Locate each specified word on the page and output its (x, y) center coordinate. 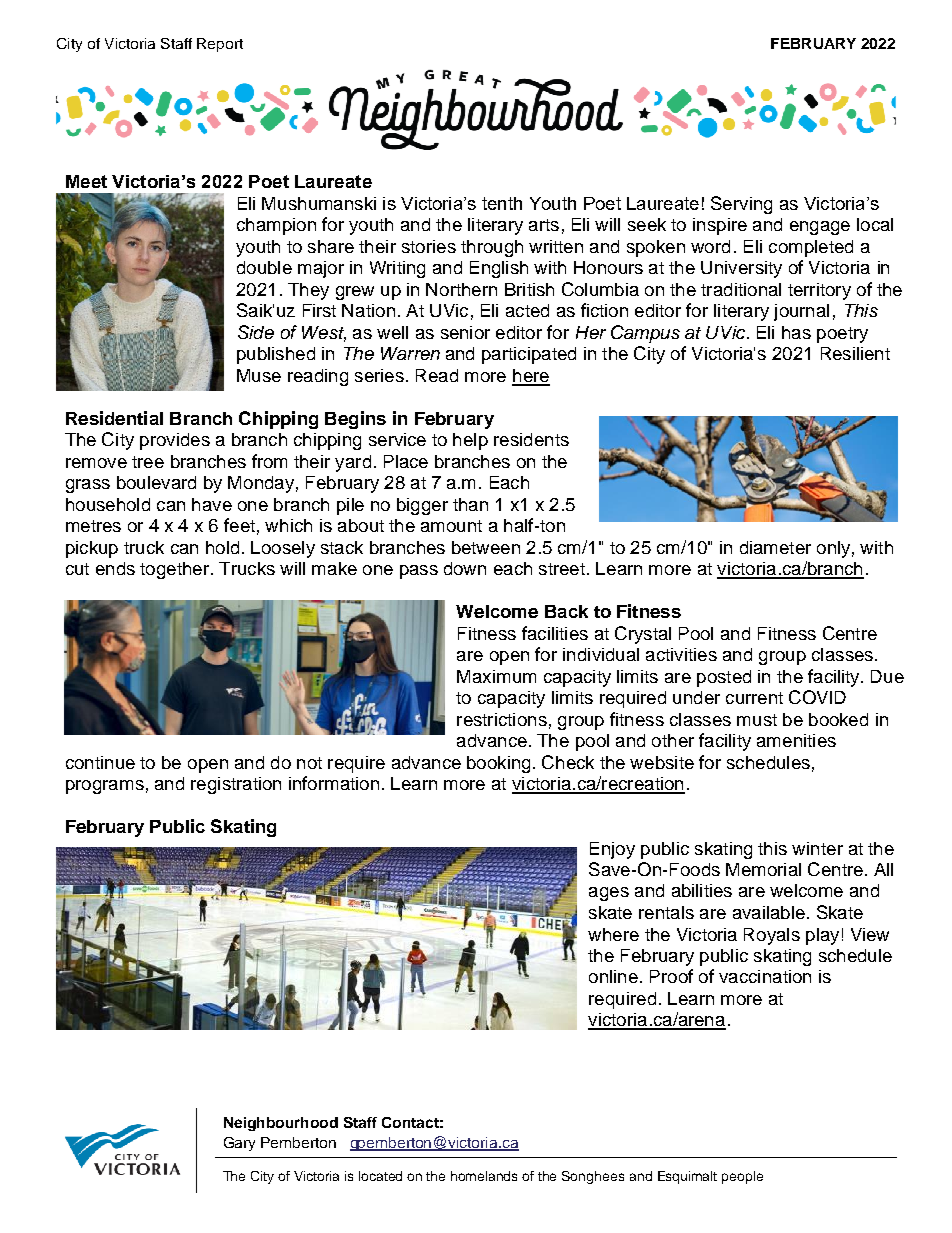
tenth (502, 203)
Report (220, 45)
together (176, 570)
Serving (741, 205)
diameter (775, 547)
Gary (239, 1144)
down (465, 568)
